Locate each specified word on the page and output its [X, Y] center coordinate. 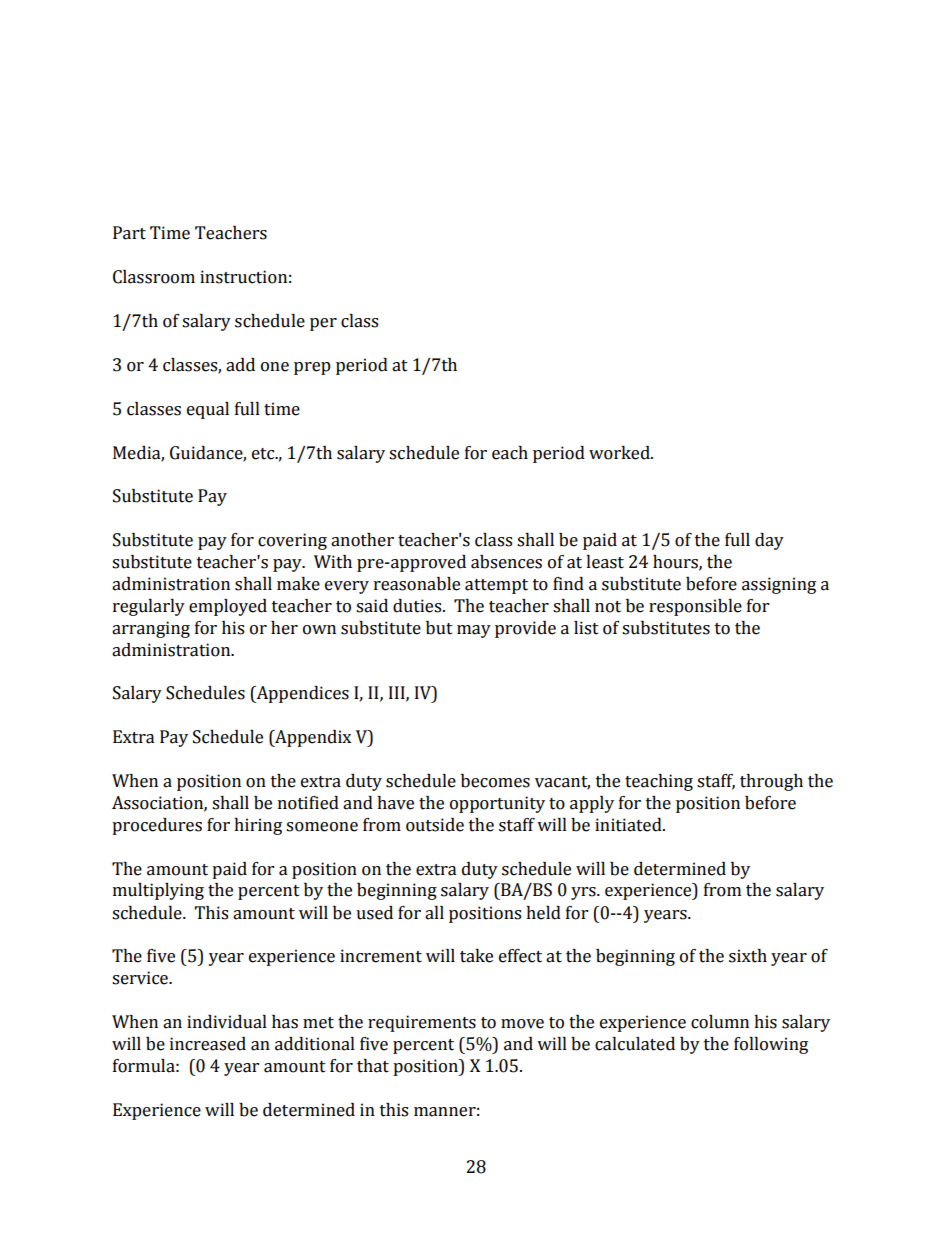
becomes [495, 781]
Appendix [312, 738]
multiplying [158, 891]
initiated [629, 825]
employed [228, 607]
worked [620, 453]
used [374, 913]
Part [129, 233]
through [771, 782]
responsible [695, 607]
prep [312, 368]
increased [208, 1044]
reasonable [417, 584]
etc [264, 454]
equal [208, 410]
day [769, 541]
